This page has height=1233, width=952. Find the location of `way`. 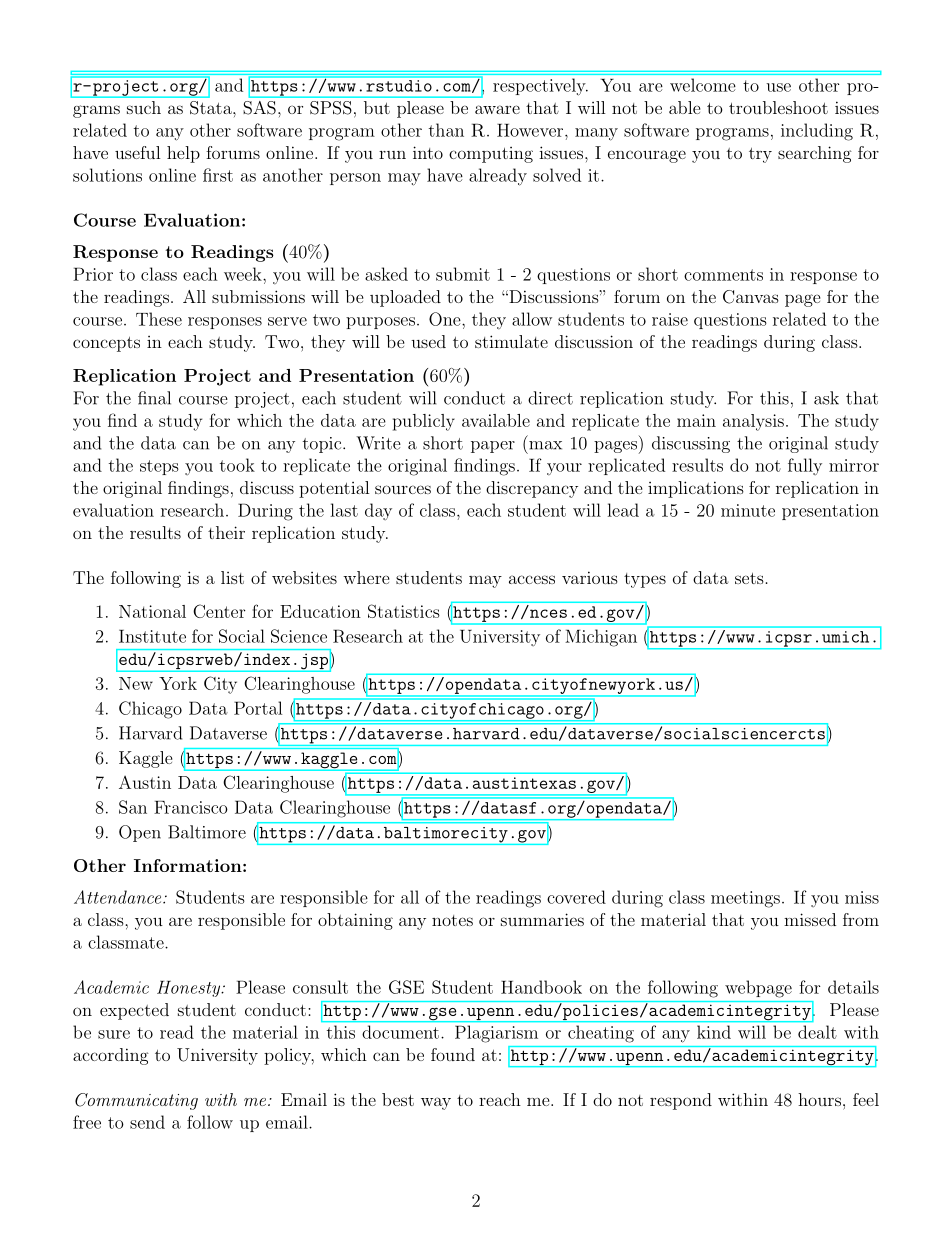

way is located at coordinates (436, 1103).
